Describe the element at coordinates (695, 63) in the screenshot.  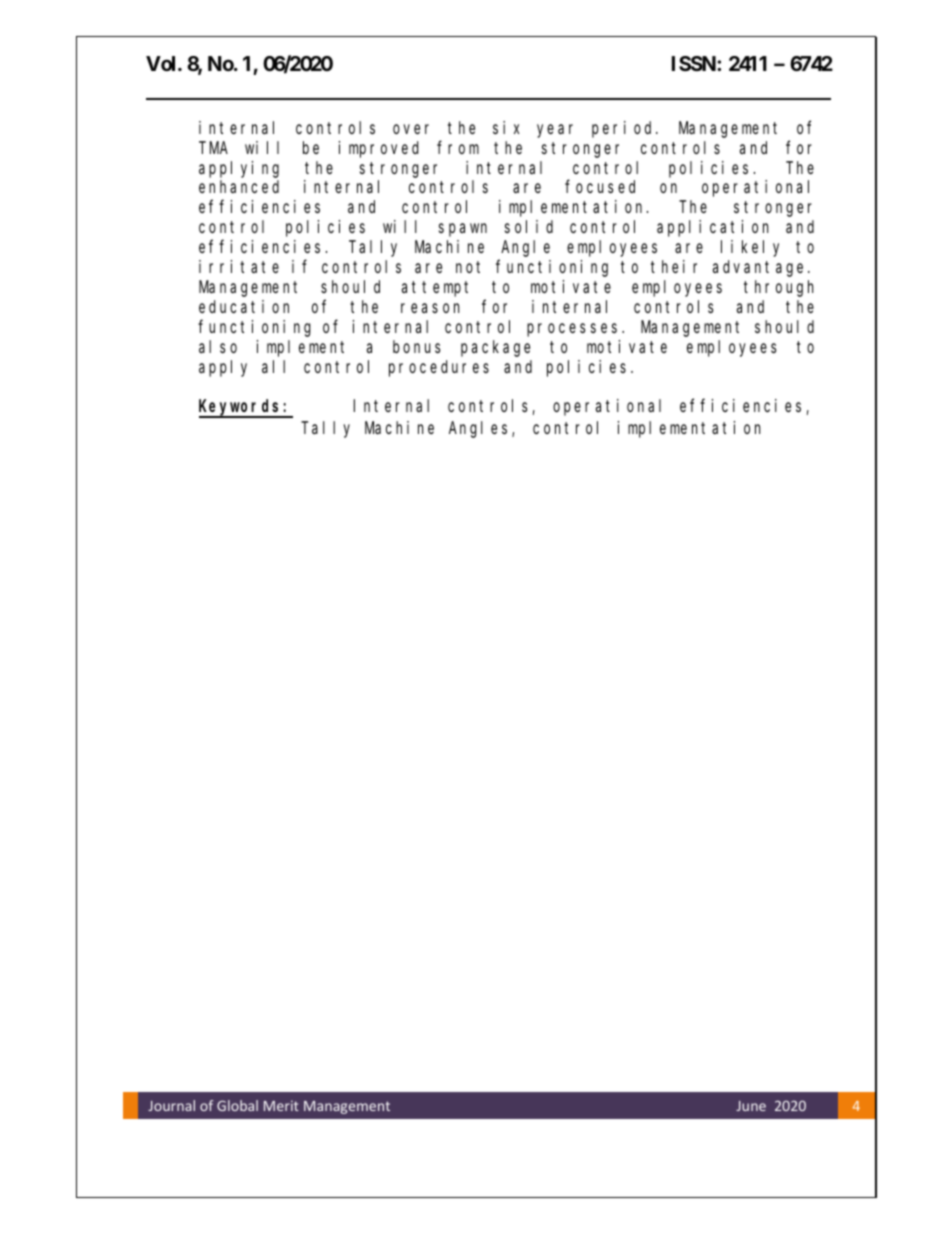
I see `ISSN` at that location.
